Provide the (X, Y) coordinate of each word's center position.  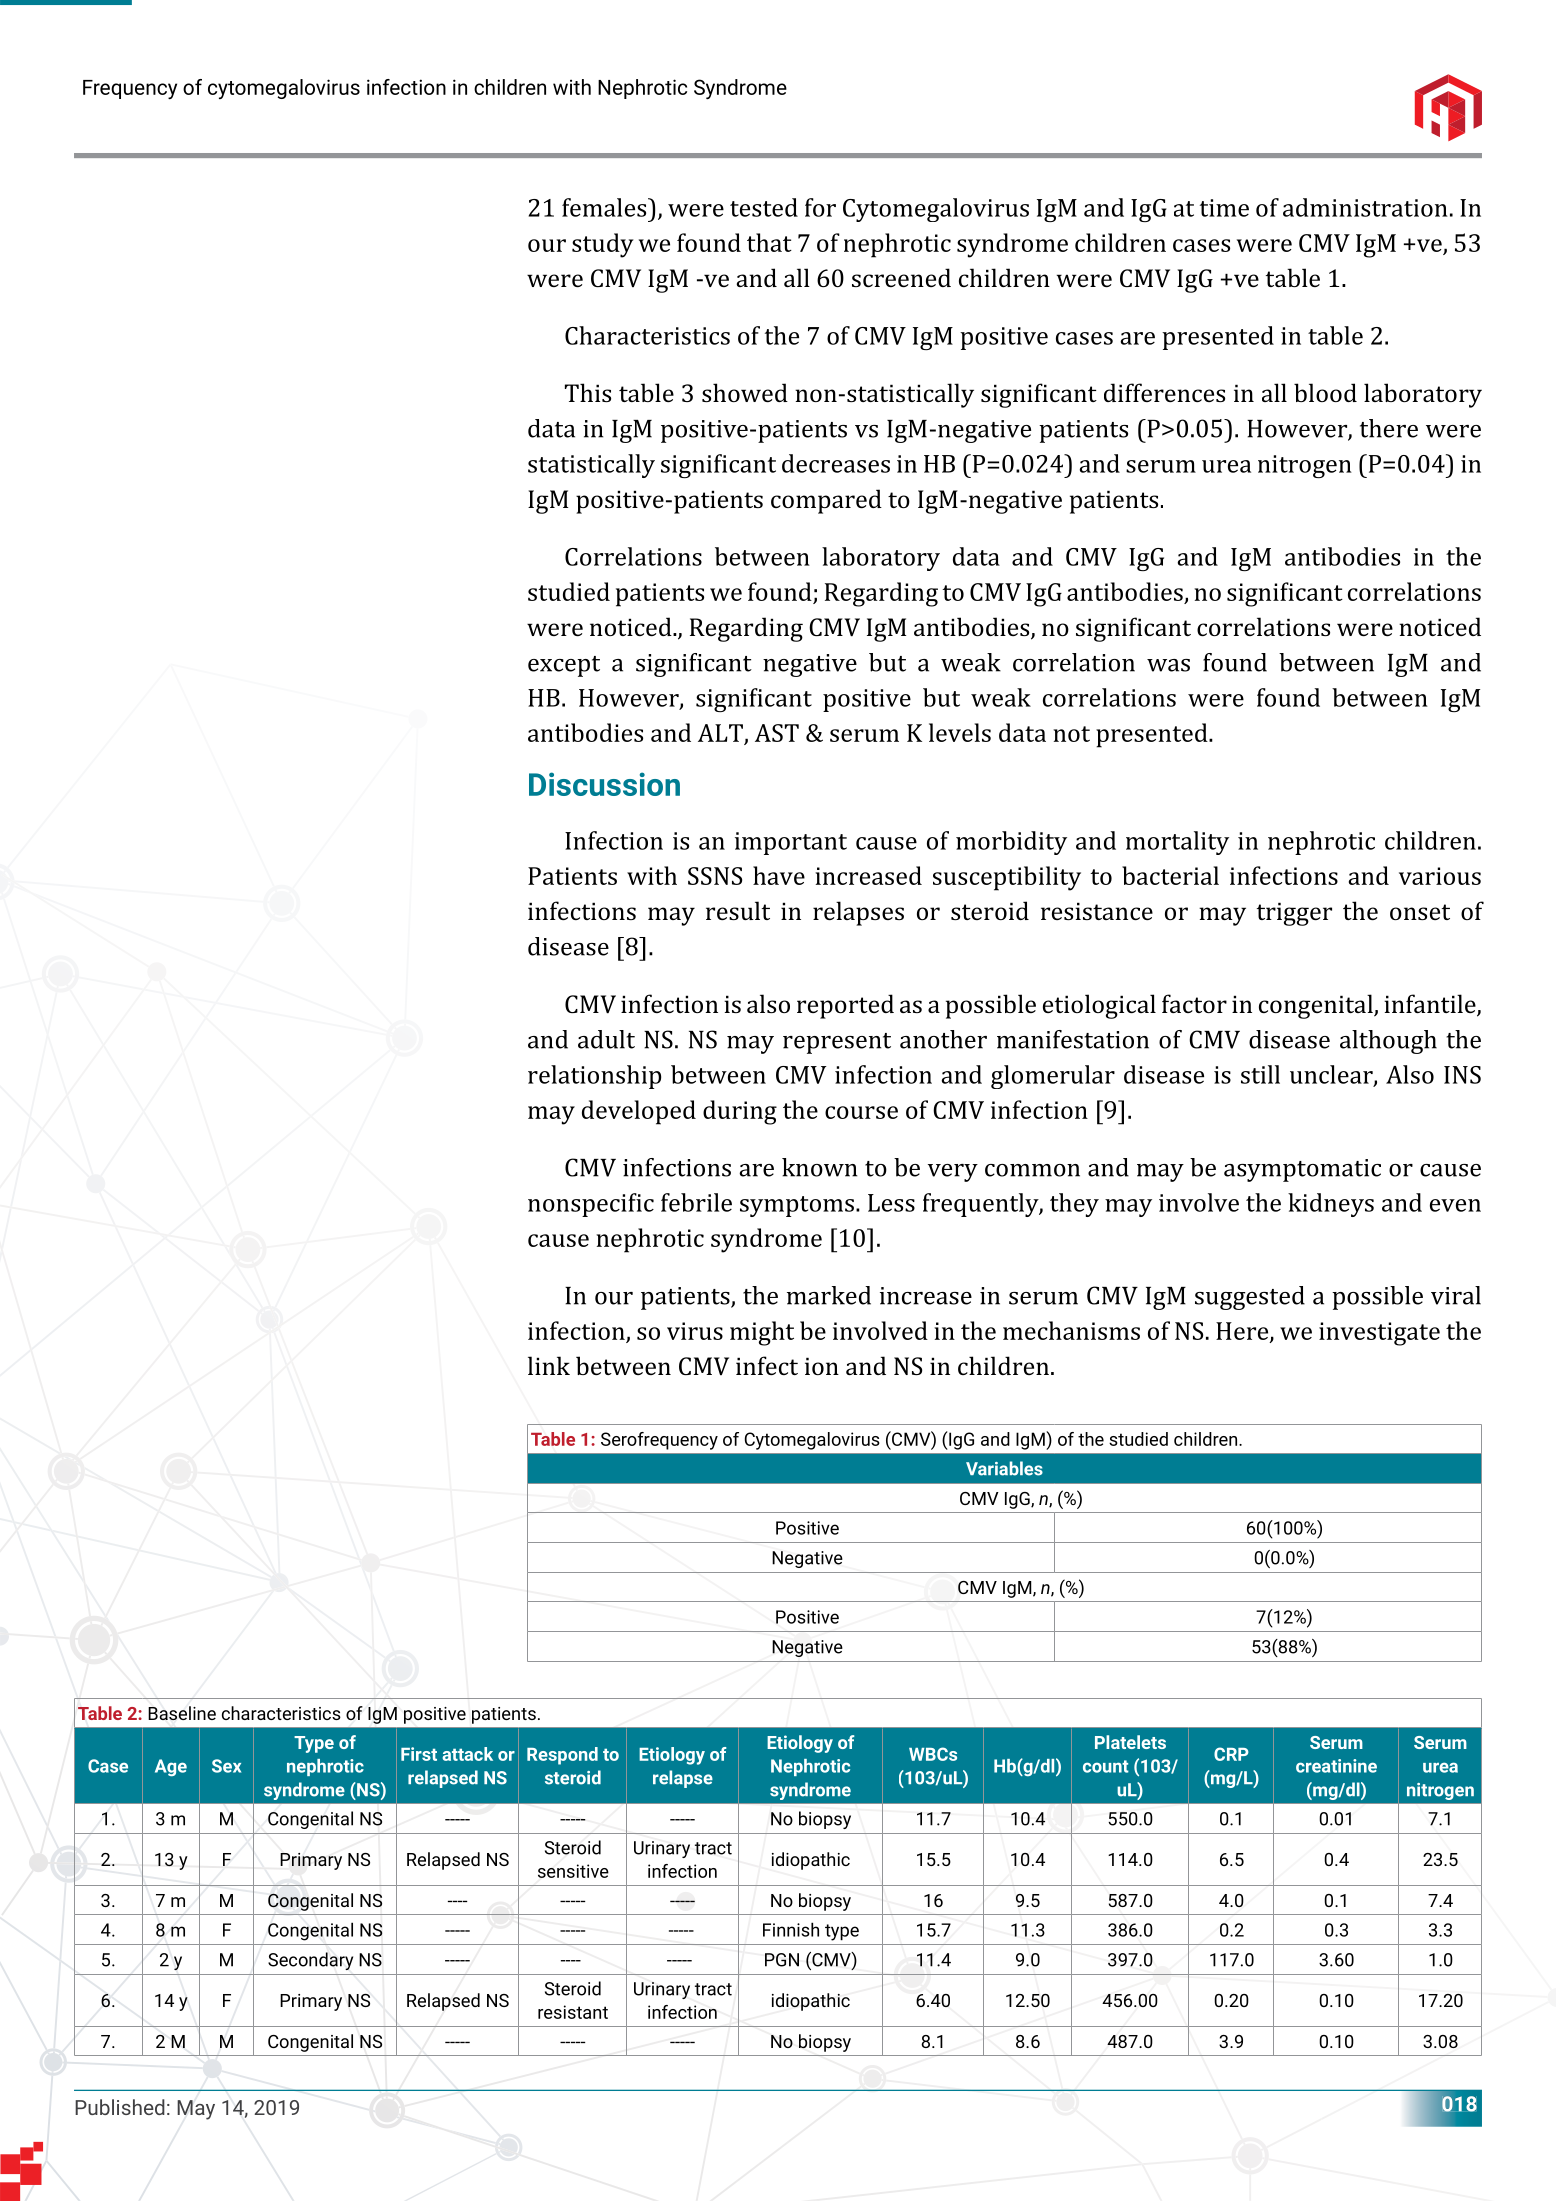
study (603, 245)
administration (1365, 207)
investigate (1379, 1334)
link (549, 1365)
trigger (1294, 914)
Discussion (604, 784)
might (762, 1333)
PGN (782, 1960)
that (769, 242)
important (791, 843)
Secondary (310, 1961)
